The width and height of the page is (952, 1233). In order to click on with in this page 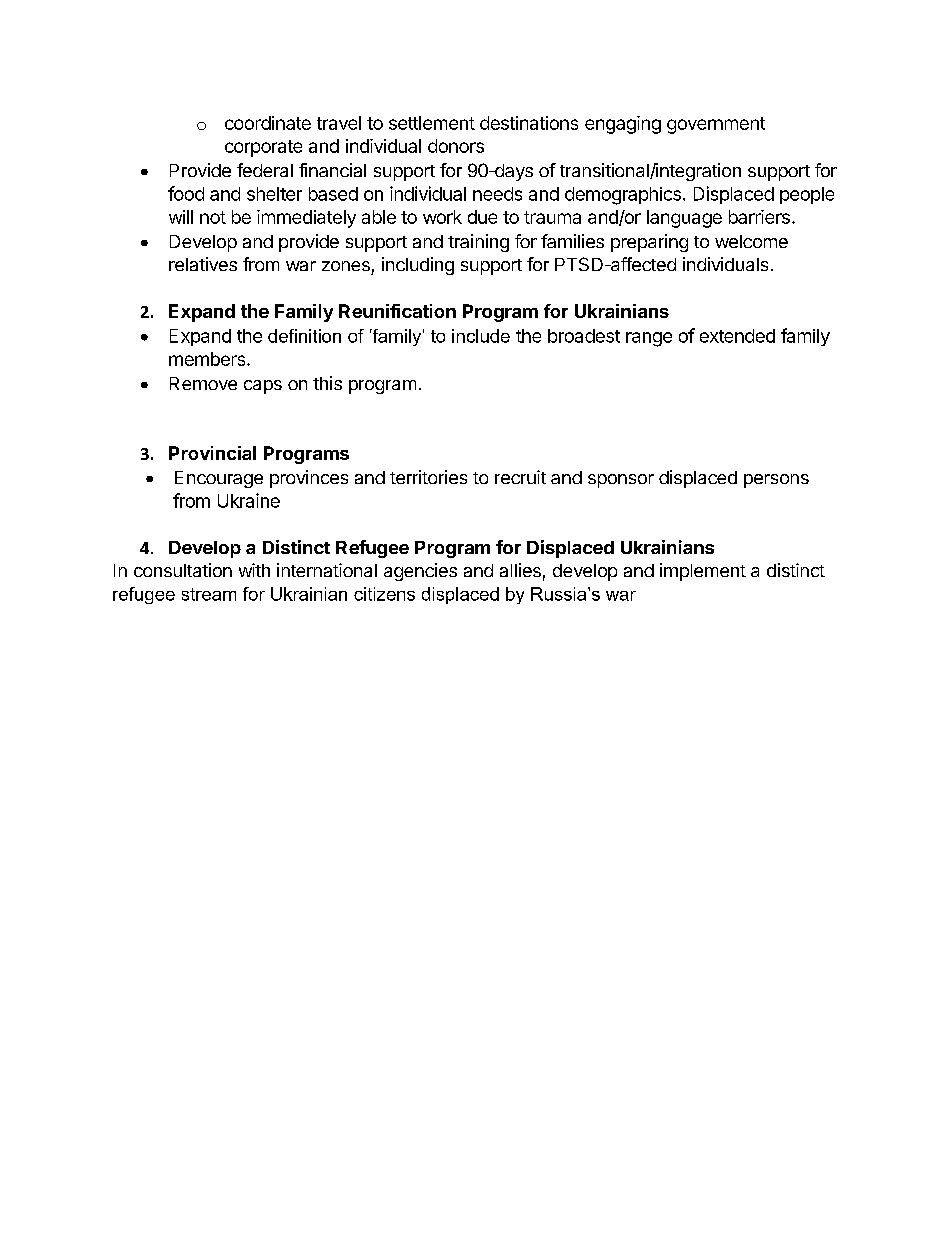, I will do `click(254, 570)`.
